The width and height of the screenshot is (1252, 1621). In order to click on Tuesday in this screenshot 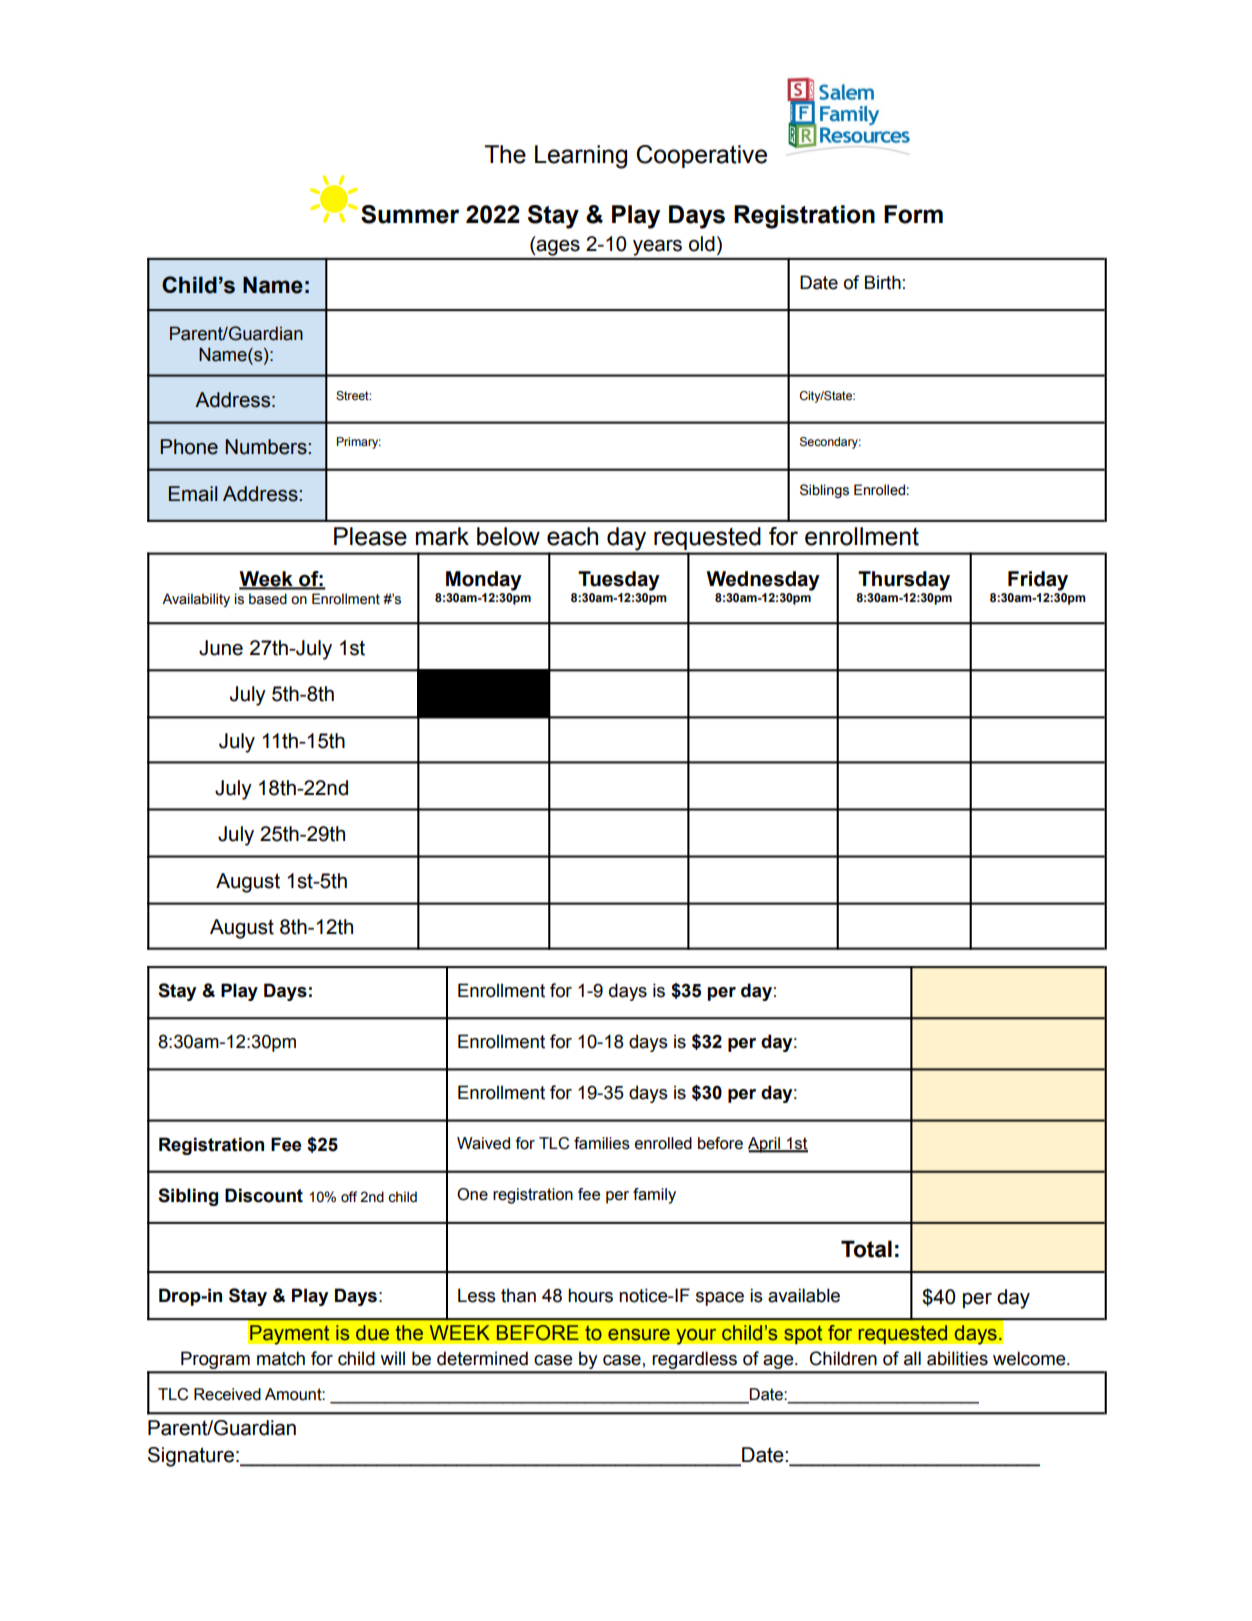, I will do `click(619, 581)`.
